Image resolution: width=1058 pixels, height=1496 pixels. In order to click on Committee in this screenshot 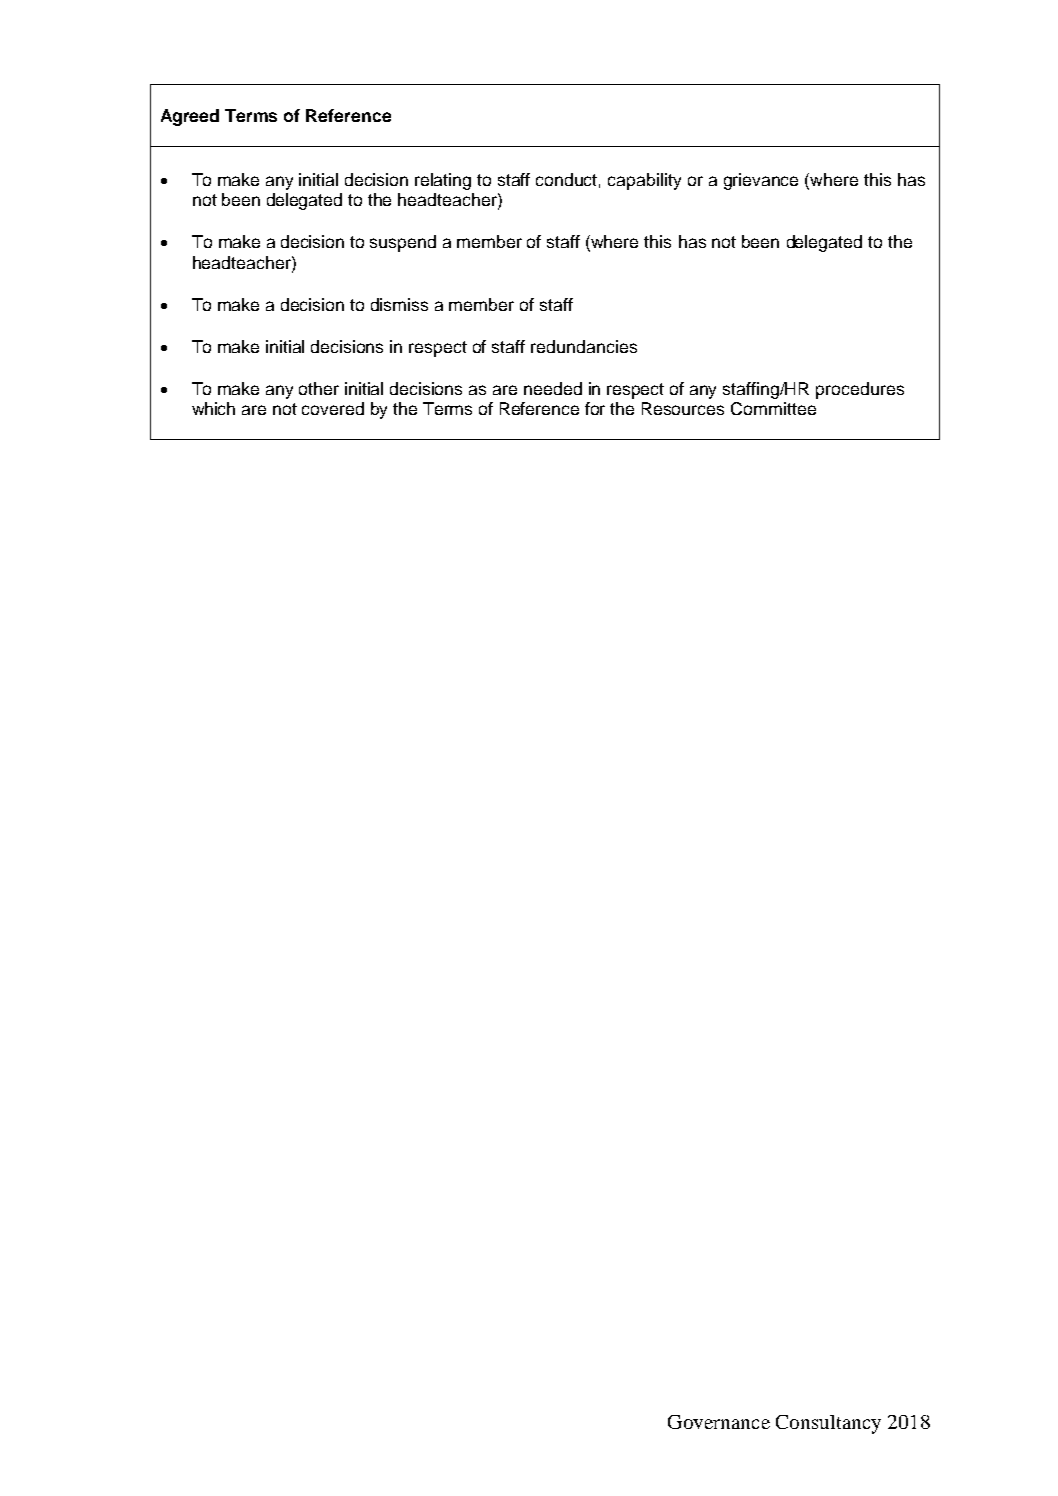, I will do `click(773, 408)`.
